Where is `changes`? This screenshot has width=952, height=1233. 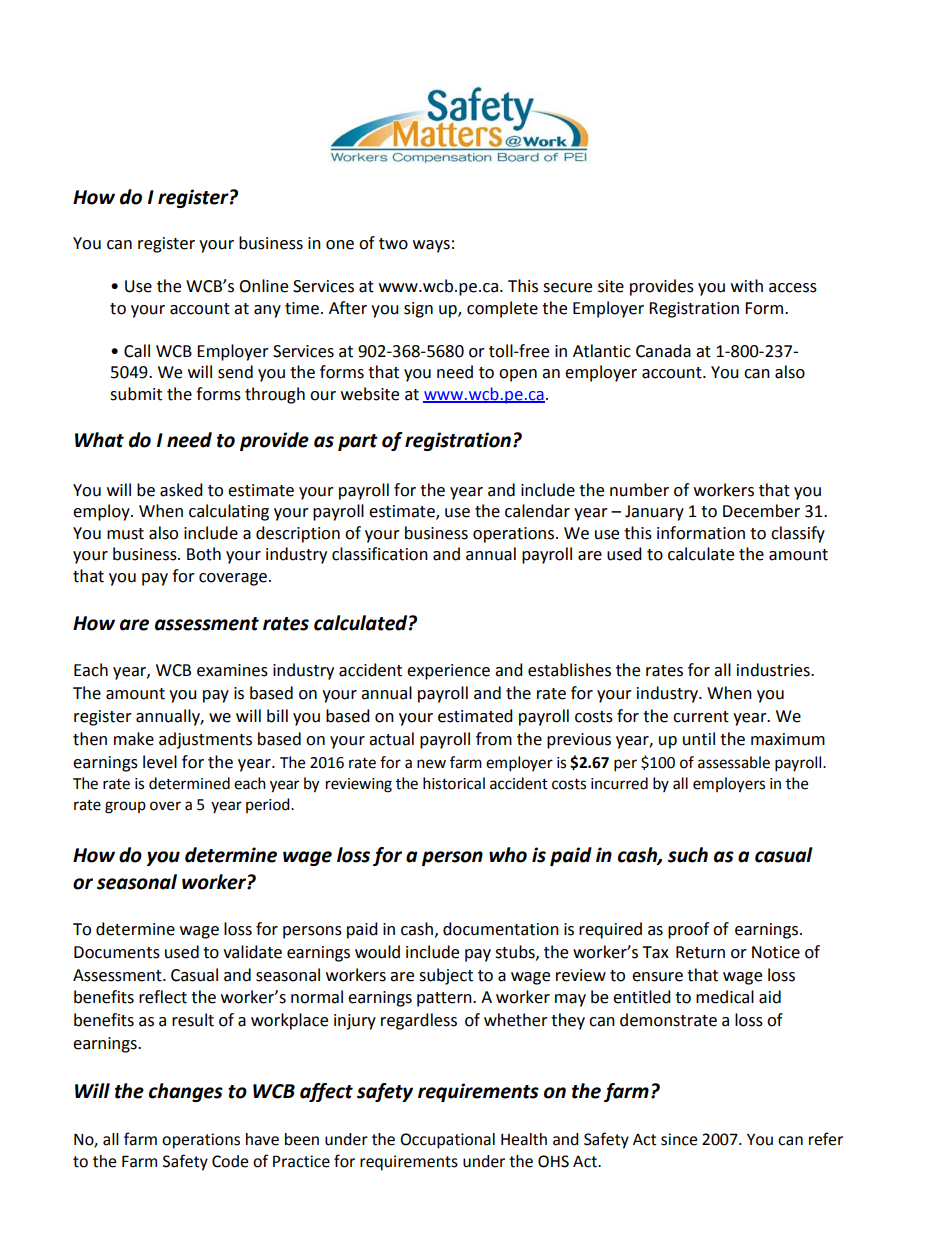
changes is located at coordinates (186, 1092).
